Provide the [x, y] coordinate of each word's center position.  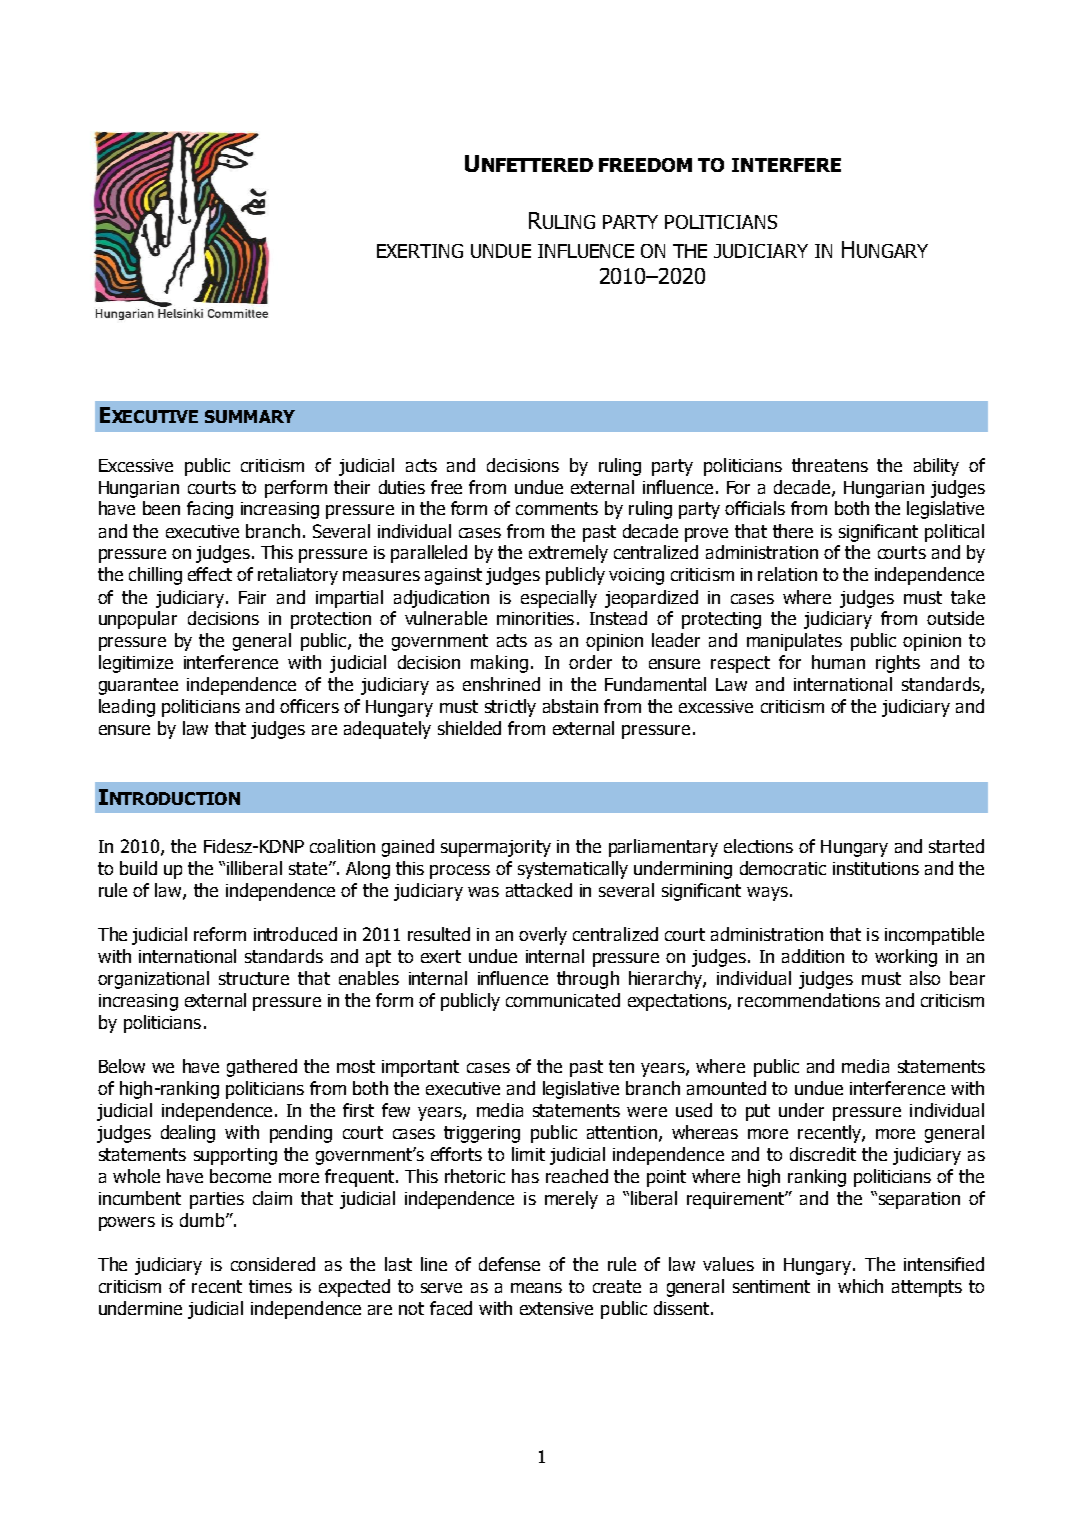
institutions [876, 868]
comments [557, 508]
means [536, 1288]
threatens [830, 465]
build [138, 868]
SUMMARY [250, 416]
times [270, 1286]
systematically [573, 870]
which [860, 1286]
